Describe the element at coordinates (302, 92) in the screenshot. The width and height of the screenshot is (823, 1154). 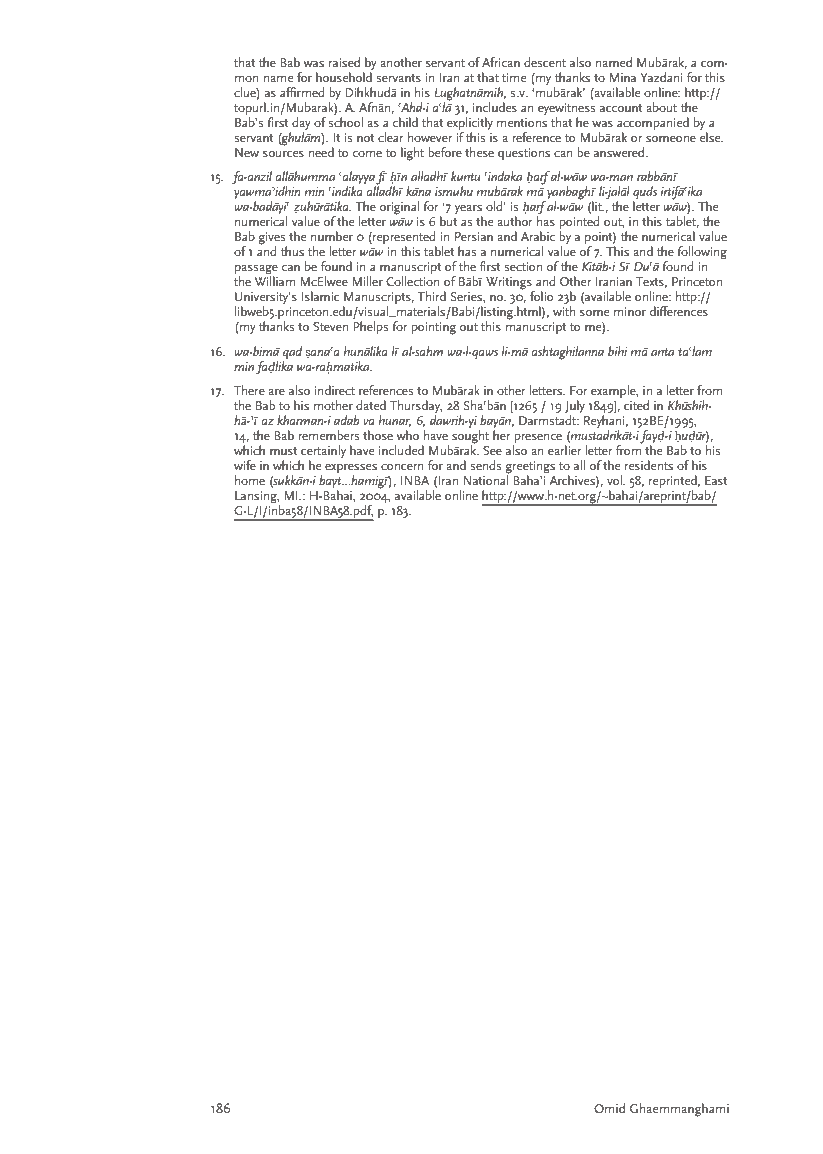
I see `affirmed` at that location.
